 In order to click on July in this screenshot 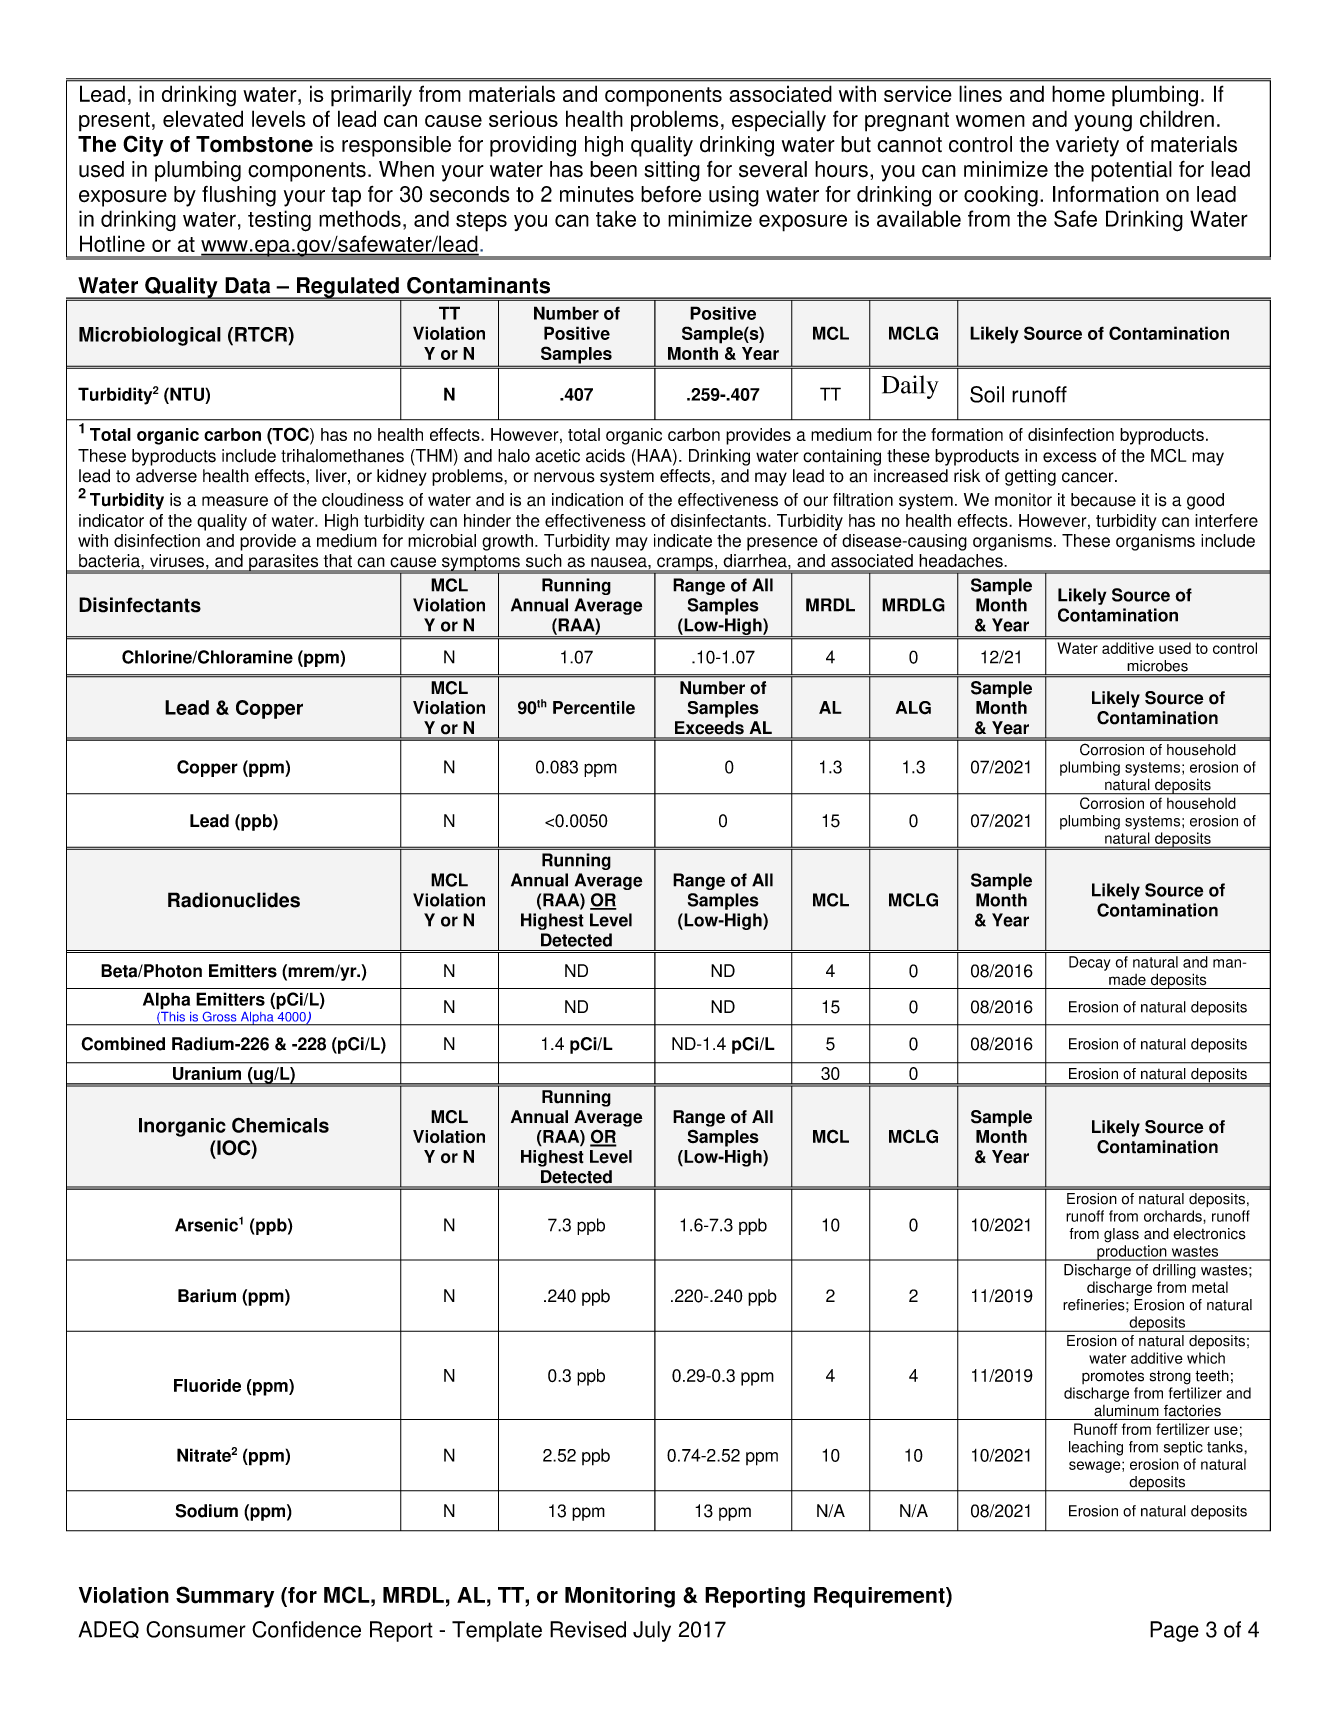, I will do `click(652, 1631)`.
